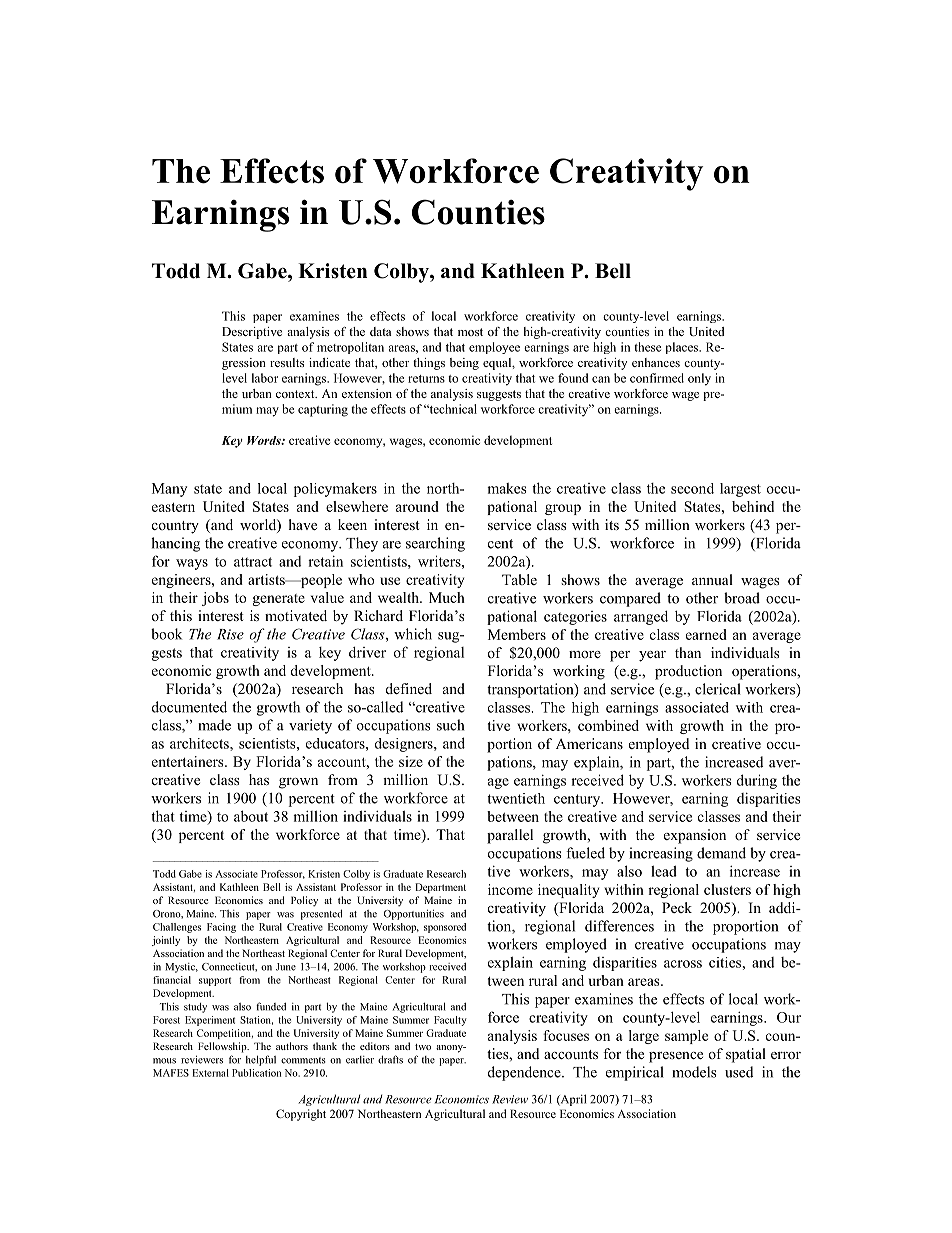  I want to click on across, so click(683, 964).
